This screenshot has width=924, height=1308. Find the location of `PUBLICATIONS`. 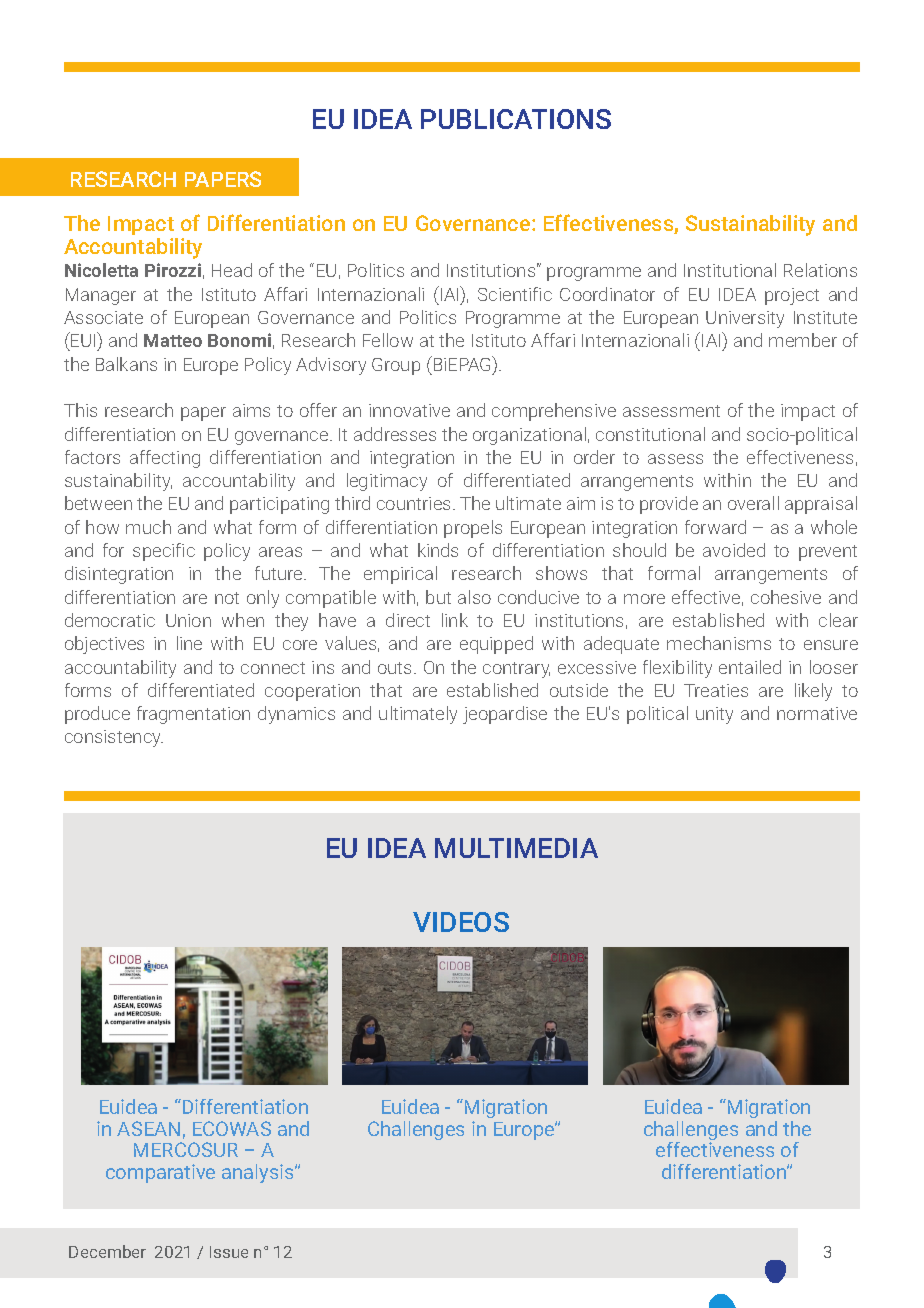

PUBLICATIONS is located at coordinates (516, 119).
